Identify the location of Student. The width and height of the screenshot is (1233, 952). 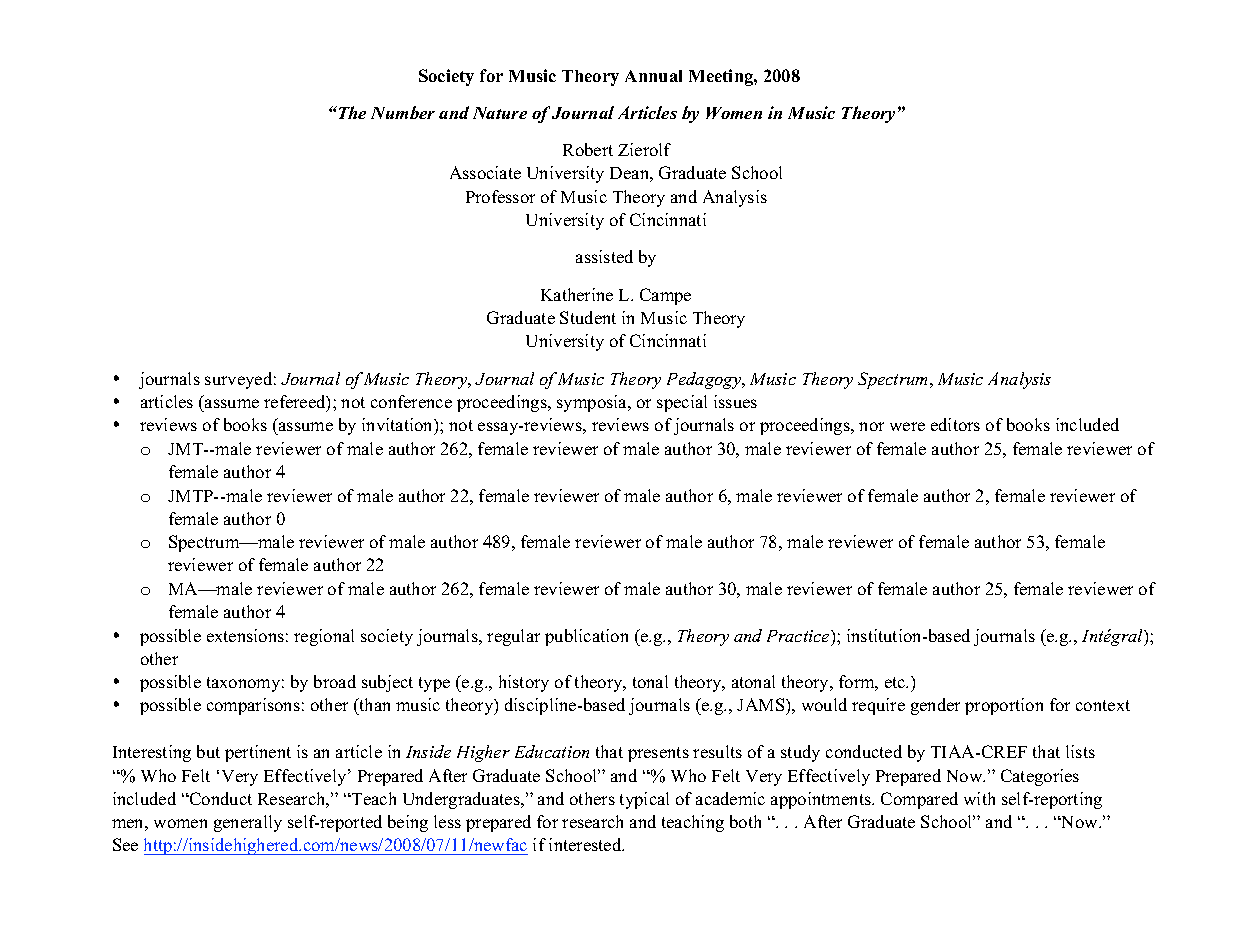
(588, 317).
